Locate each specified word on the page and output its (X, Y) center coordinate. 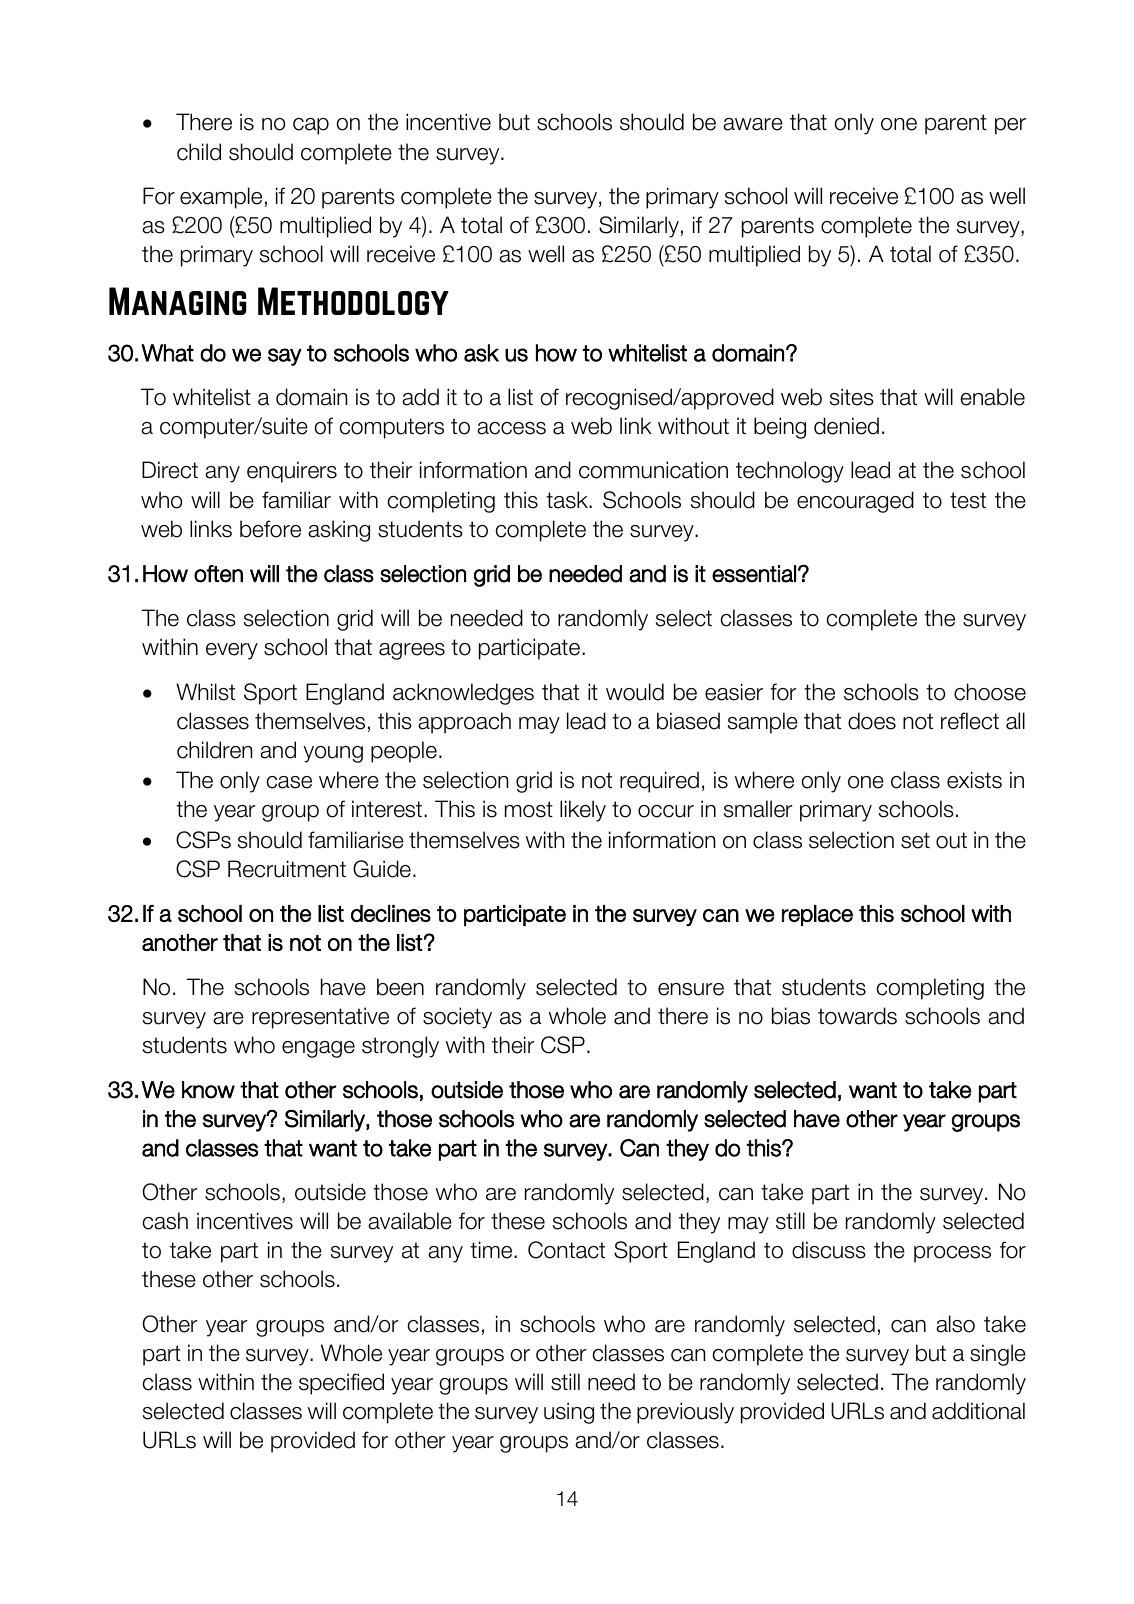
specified (341, 1384)
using (569, 1413)
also (955, 1324)
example (221, 198)
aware (753, 124)
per (1010, 126)
